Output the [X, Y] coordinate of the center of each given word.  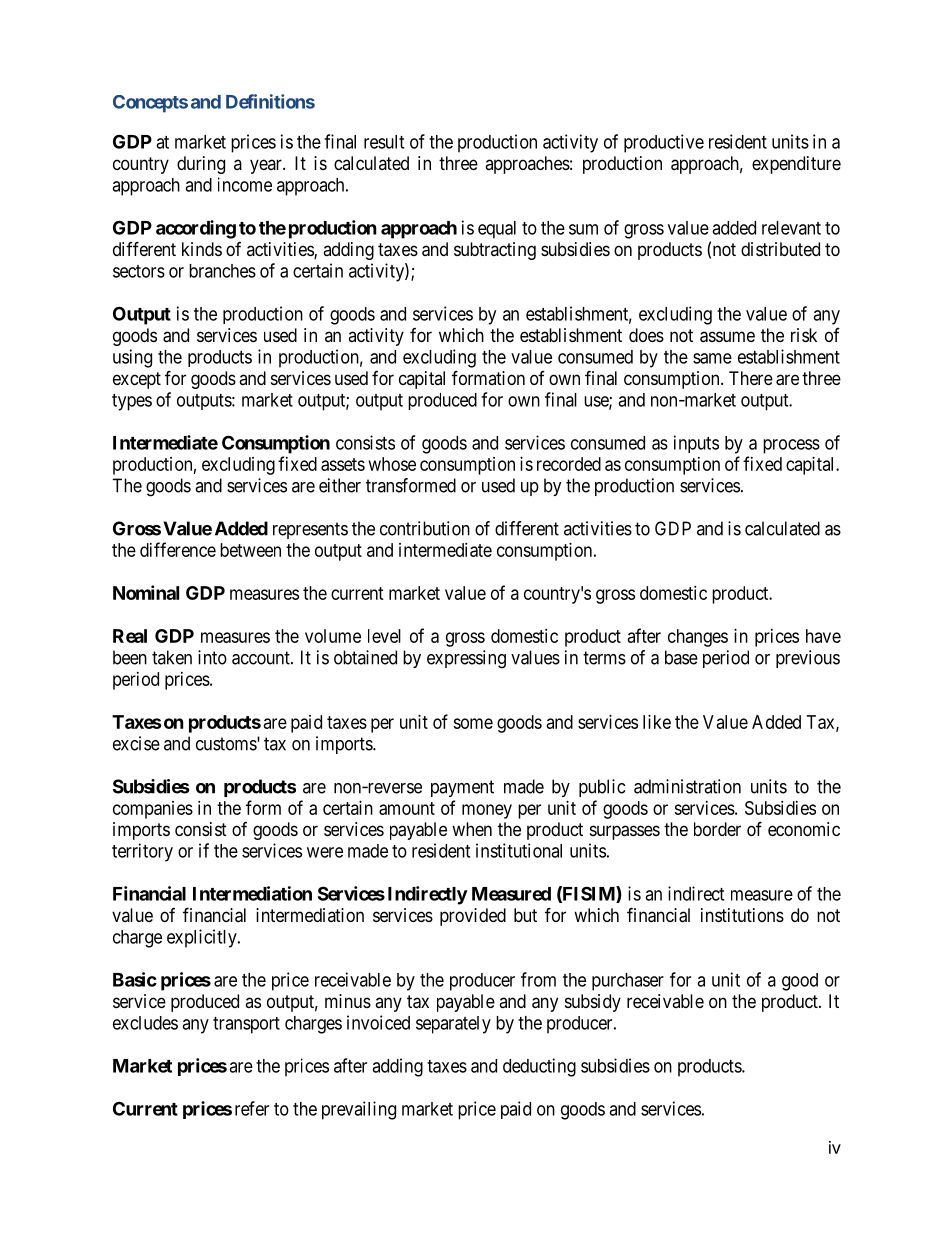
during [201, 165]
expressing [466, 659]
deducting [539, 1067]
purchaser [628, 982]
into [212, 657]
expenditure [796, 165]
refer [252, 1108]
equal [497, 230]
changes [698, 638]
